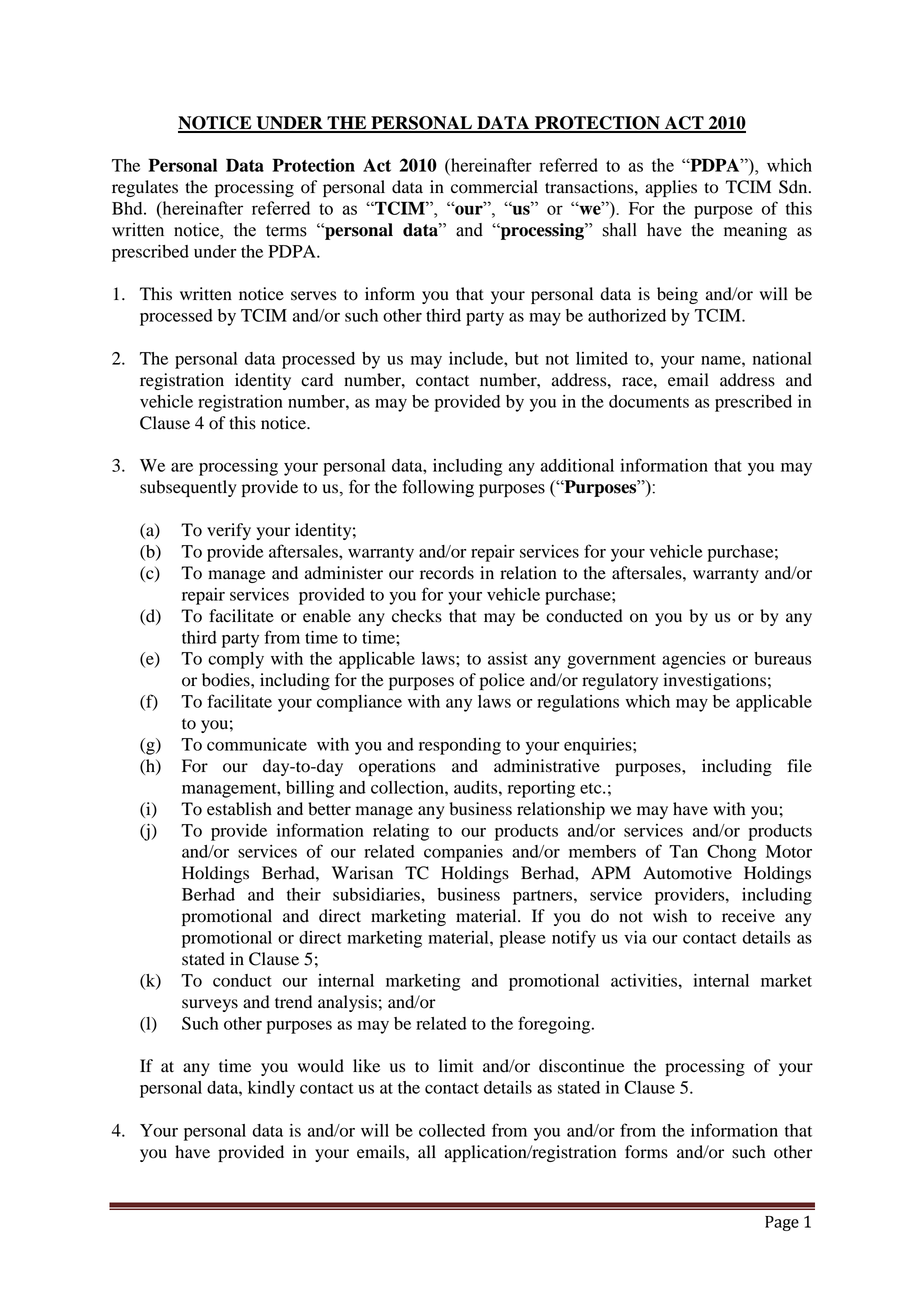  What do you see at coordinates (286, 231) in the image?
I see `terms` at bounding box center [286, 231].
